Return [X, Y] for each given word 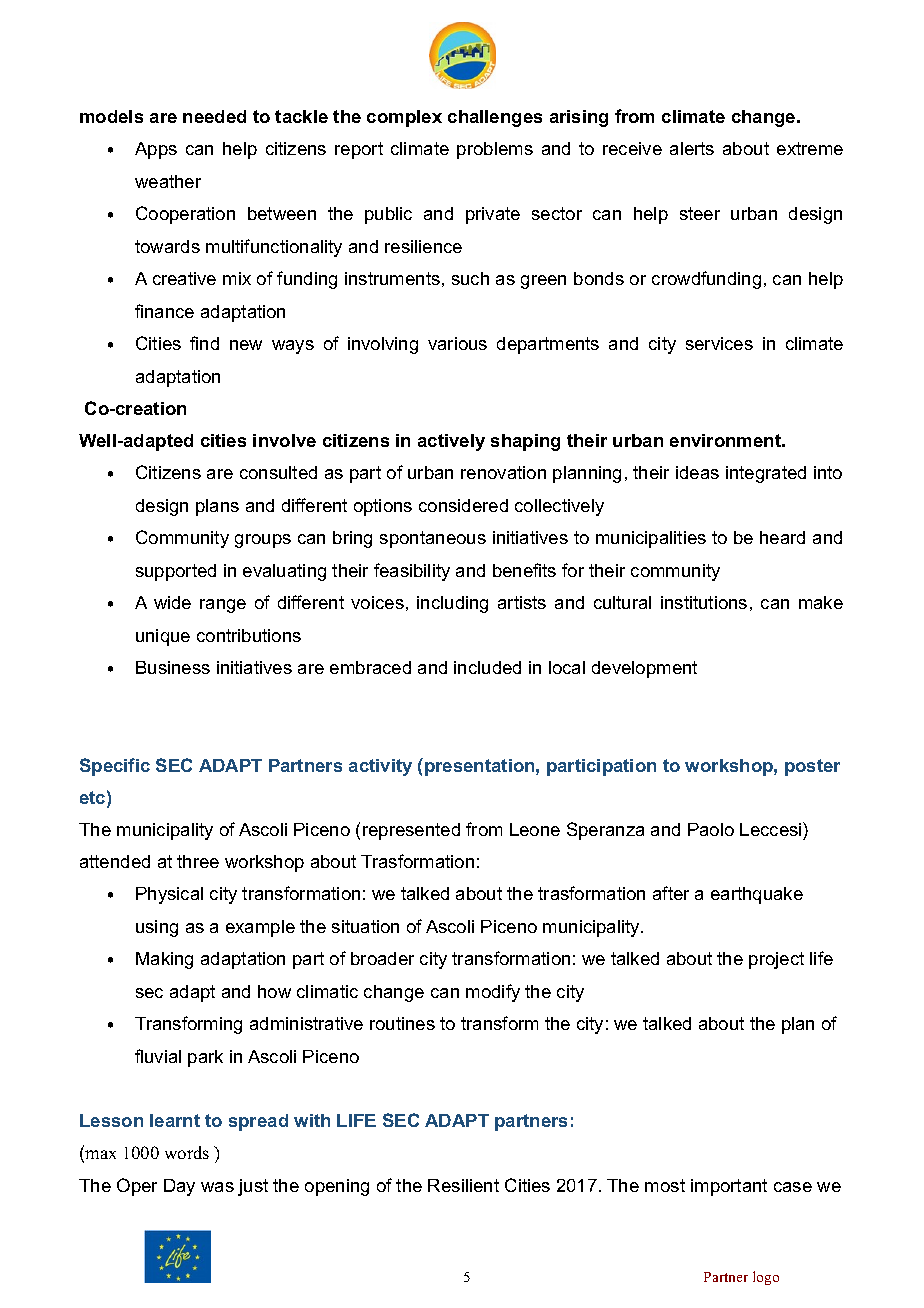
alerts [692, 148]
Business [173, 667]
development [644, 669]
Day [179, 1187]
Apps [156, 150]
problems [495, 150]
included [487, 667]
